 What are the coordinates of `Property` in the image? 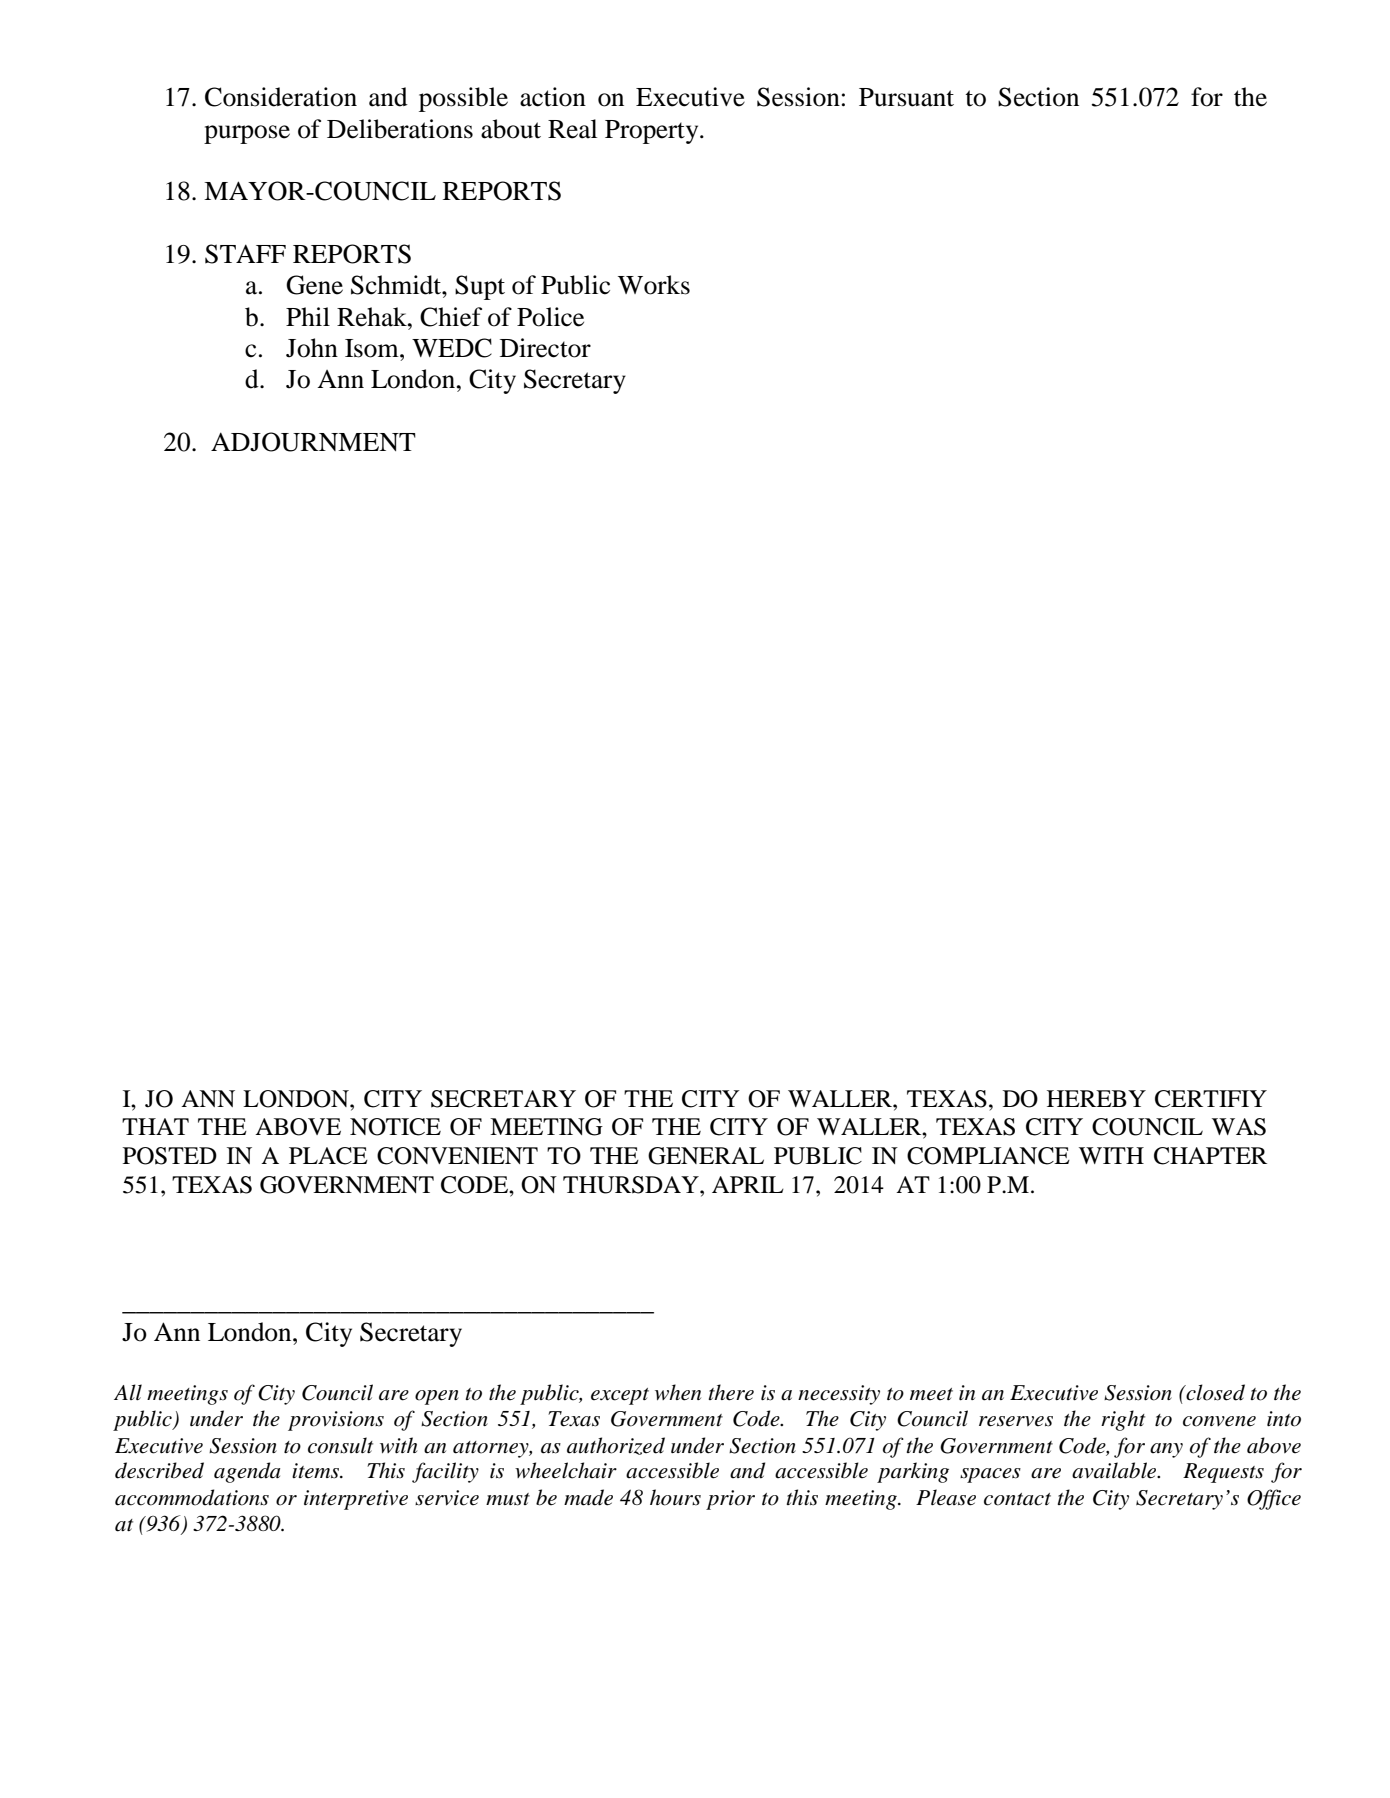 It's located at (653, 132).
